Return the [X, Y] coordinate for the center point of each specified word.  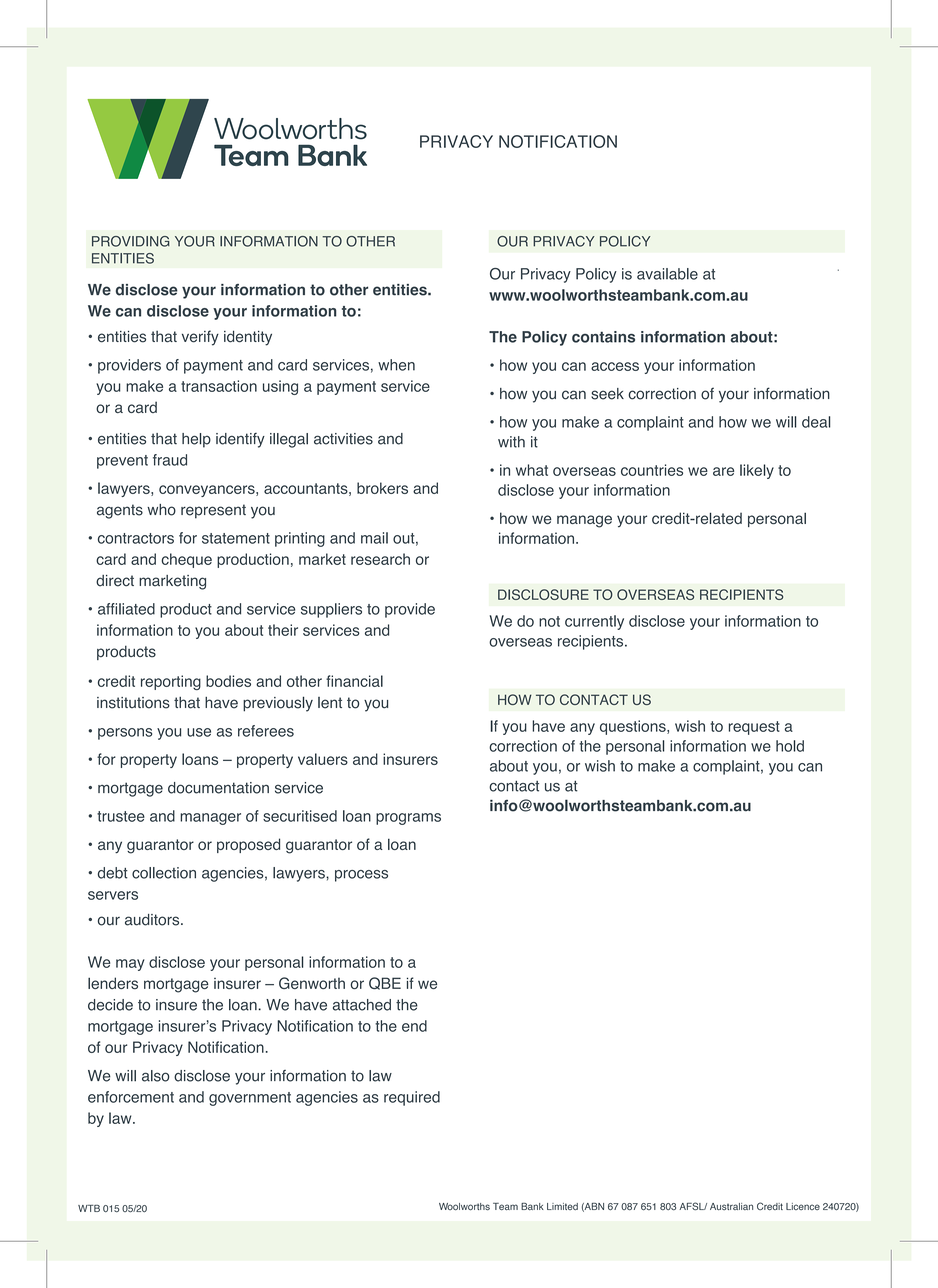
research [380, 559]
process [361, 876]
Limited [562, 1206]
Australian [731, 1206]
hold [790, 746]
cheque [186, 560]
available [667, 274]
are [723, 471]
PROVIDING [131, 241]
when [396, 365]
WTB [89, 1208]
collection [164, 873]
